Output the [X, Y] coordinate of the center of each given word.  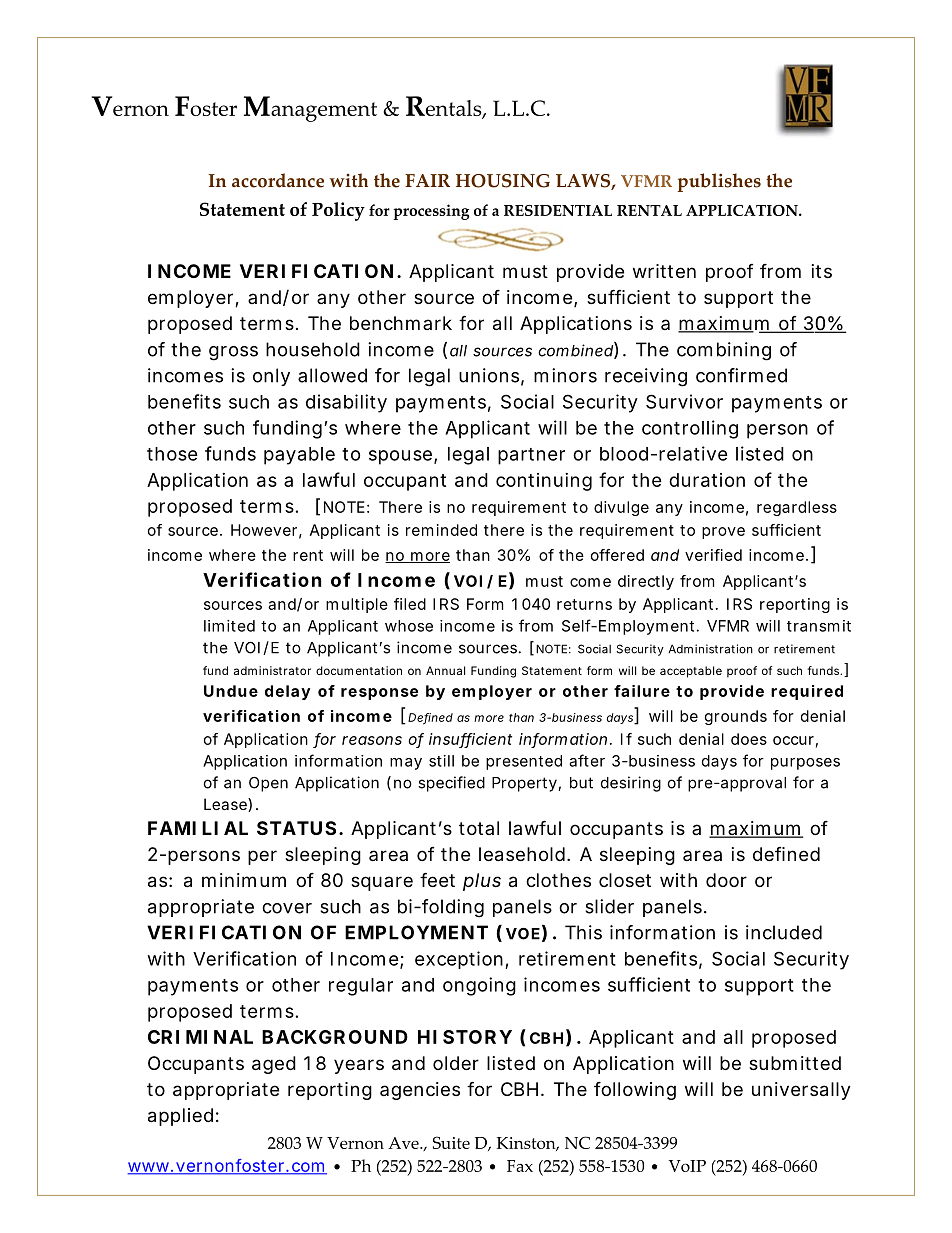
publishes [719, 182]
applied [180, 1117]
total [479, 828]
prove [723, 533]
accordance [278, 180]
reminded [441, 530]
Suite [451, 1142]
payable [299, 456]
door [726, 880]
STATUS [296, 828]
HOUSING [503, 181]
